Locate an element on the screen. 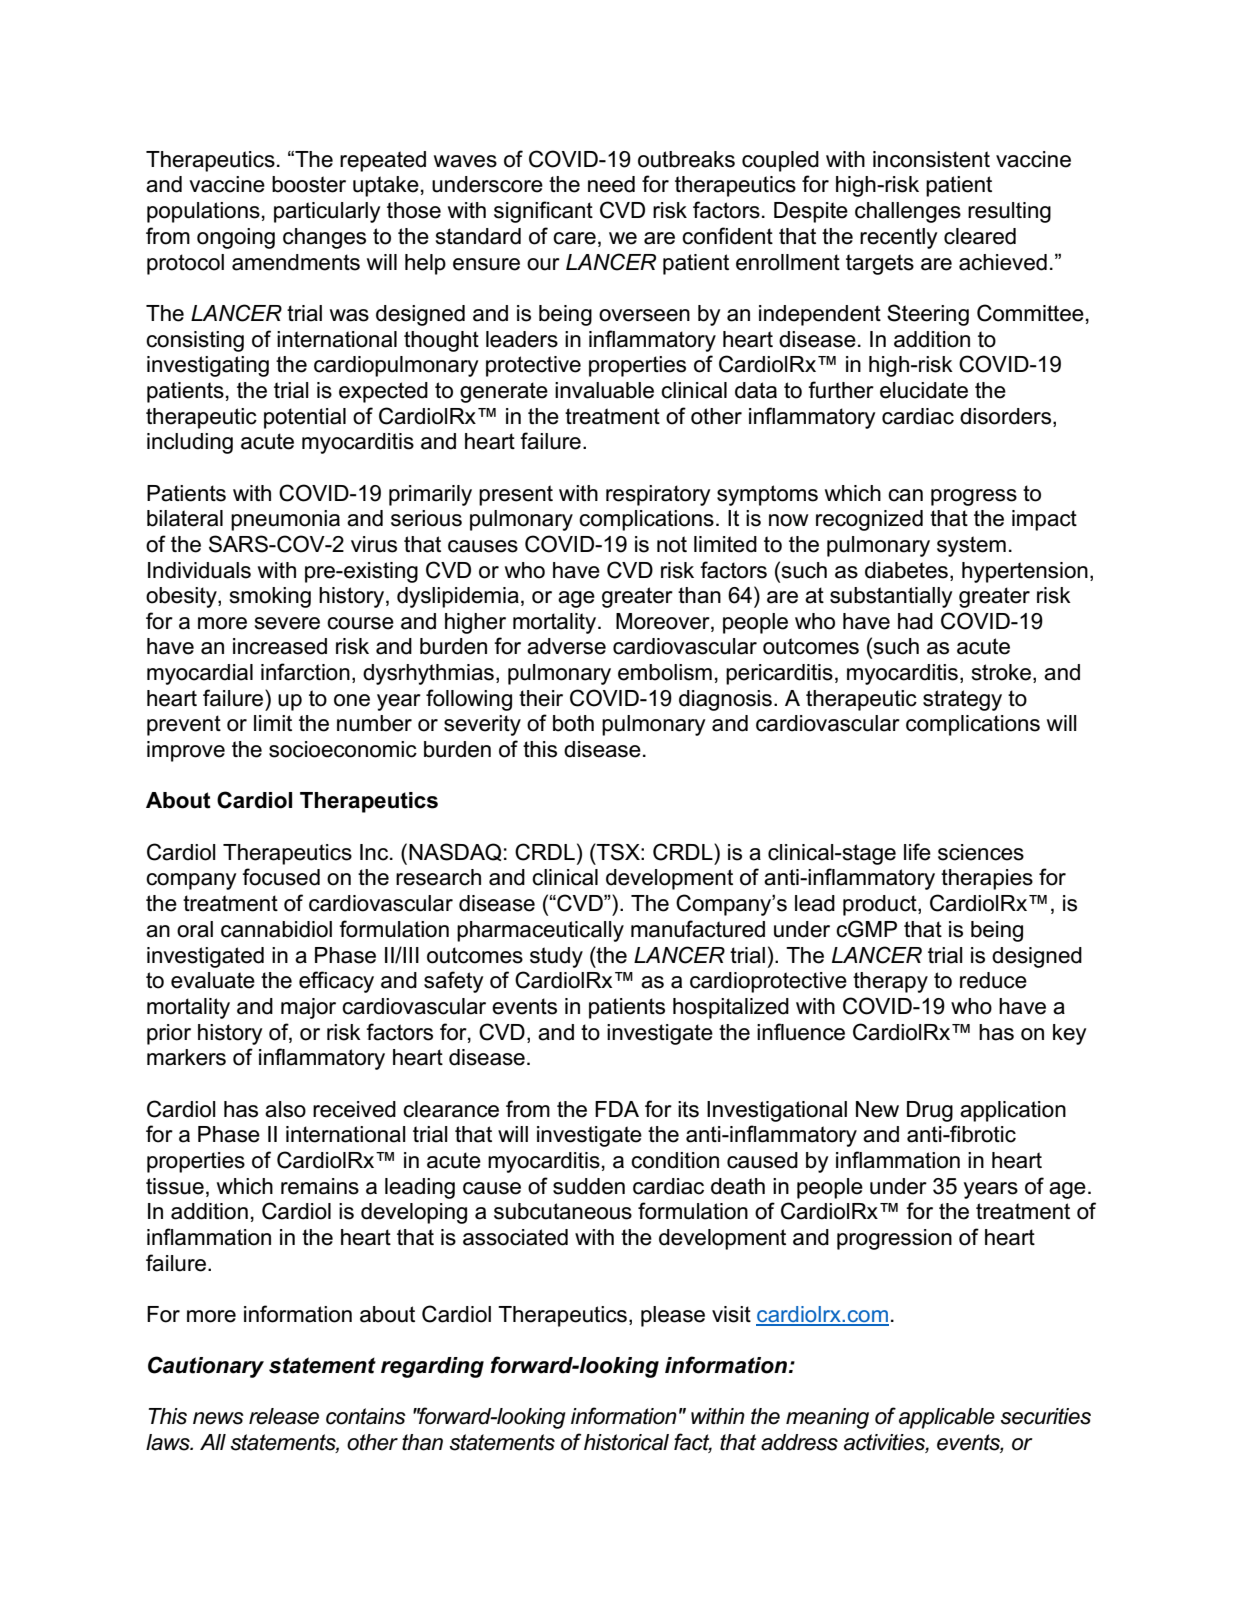  historical is located at coordinates (626, 1442).
